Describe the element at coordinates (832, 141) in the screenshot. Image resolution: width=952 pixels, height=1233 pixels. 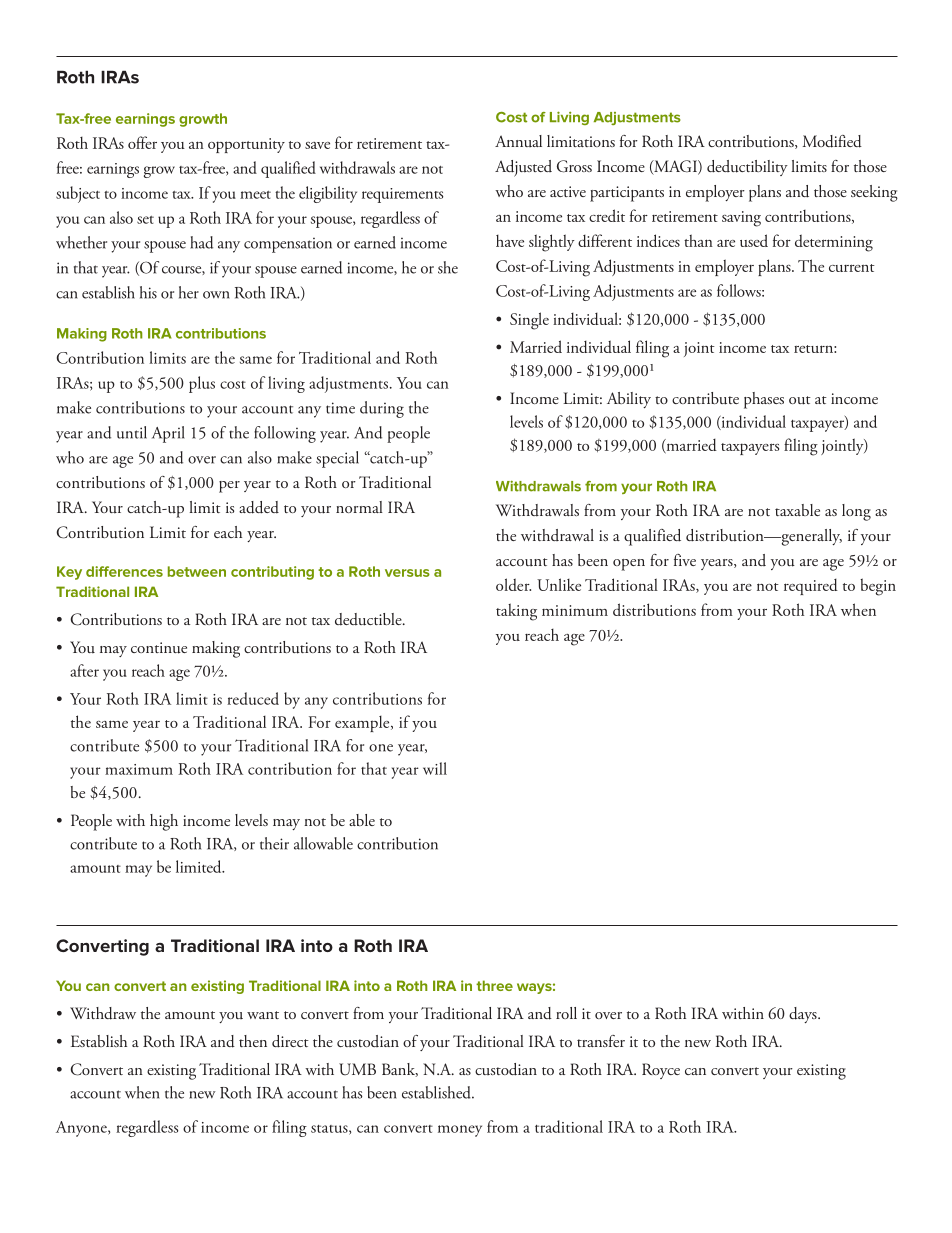
I see `Modified` at that location.
